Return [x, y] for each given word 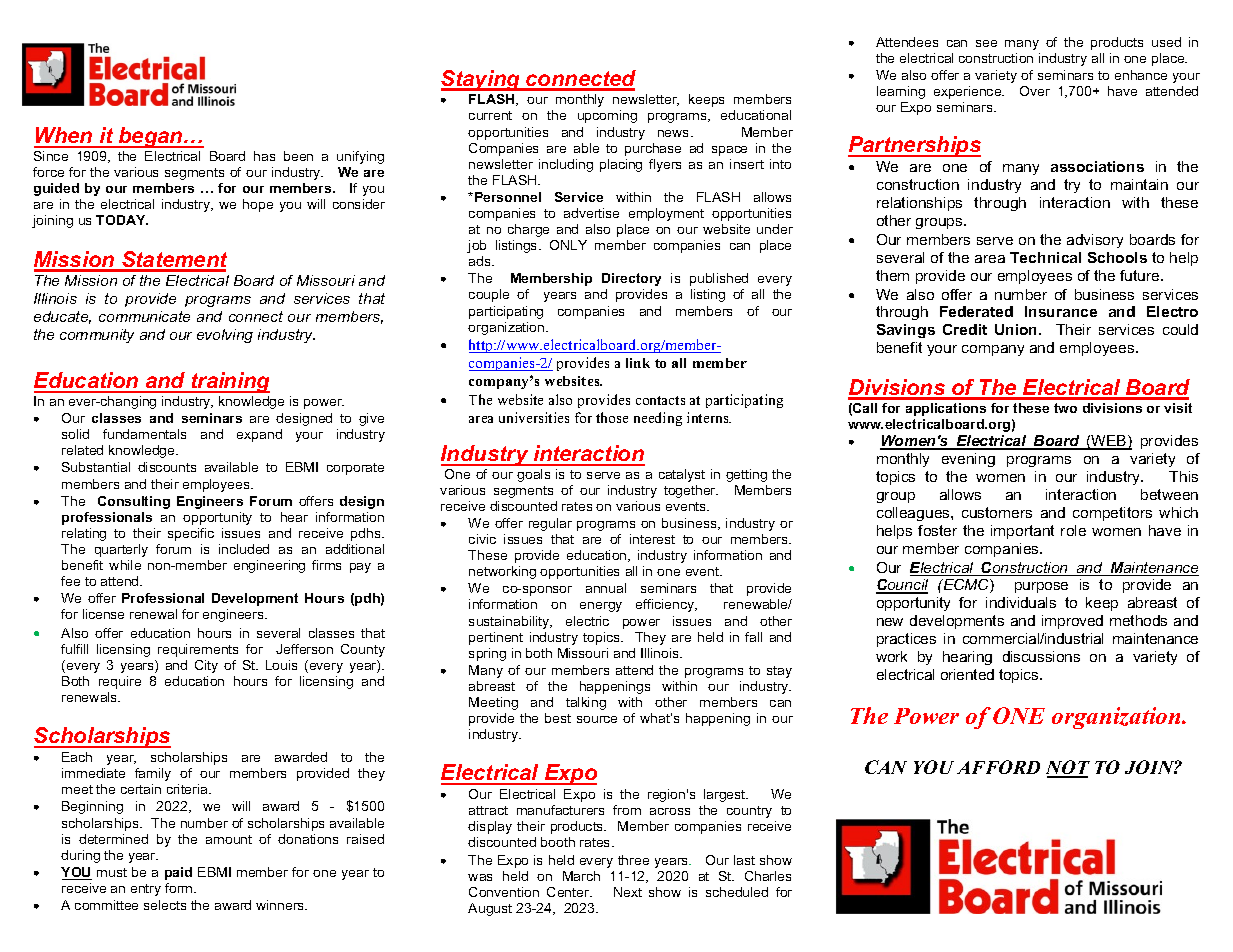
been [298, 156]
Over [1035, 91]
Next [628, 892]
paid [178, 873]
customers [997, 512]
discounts [167, 467]
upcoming [607, 116]
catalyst [682, 475]
